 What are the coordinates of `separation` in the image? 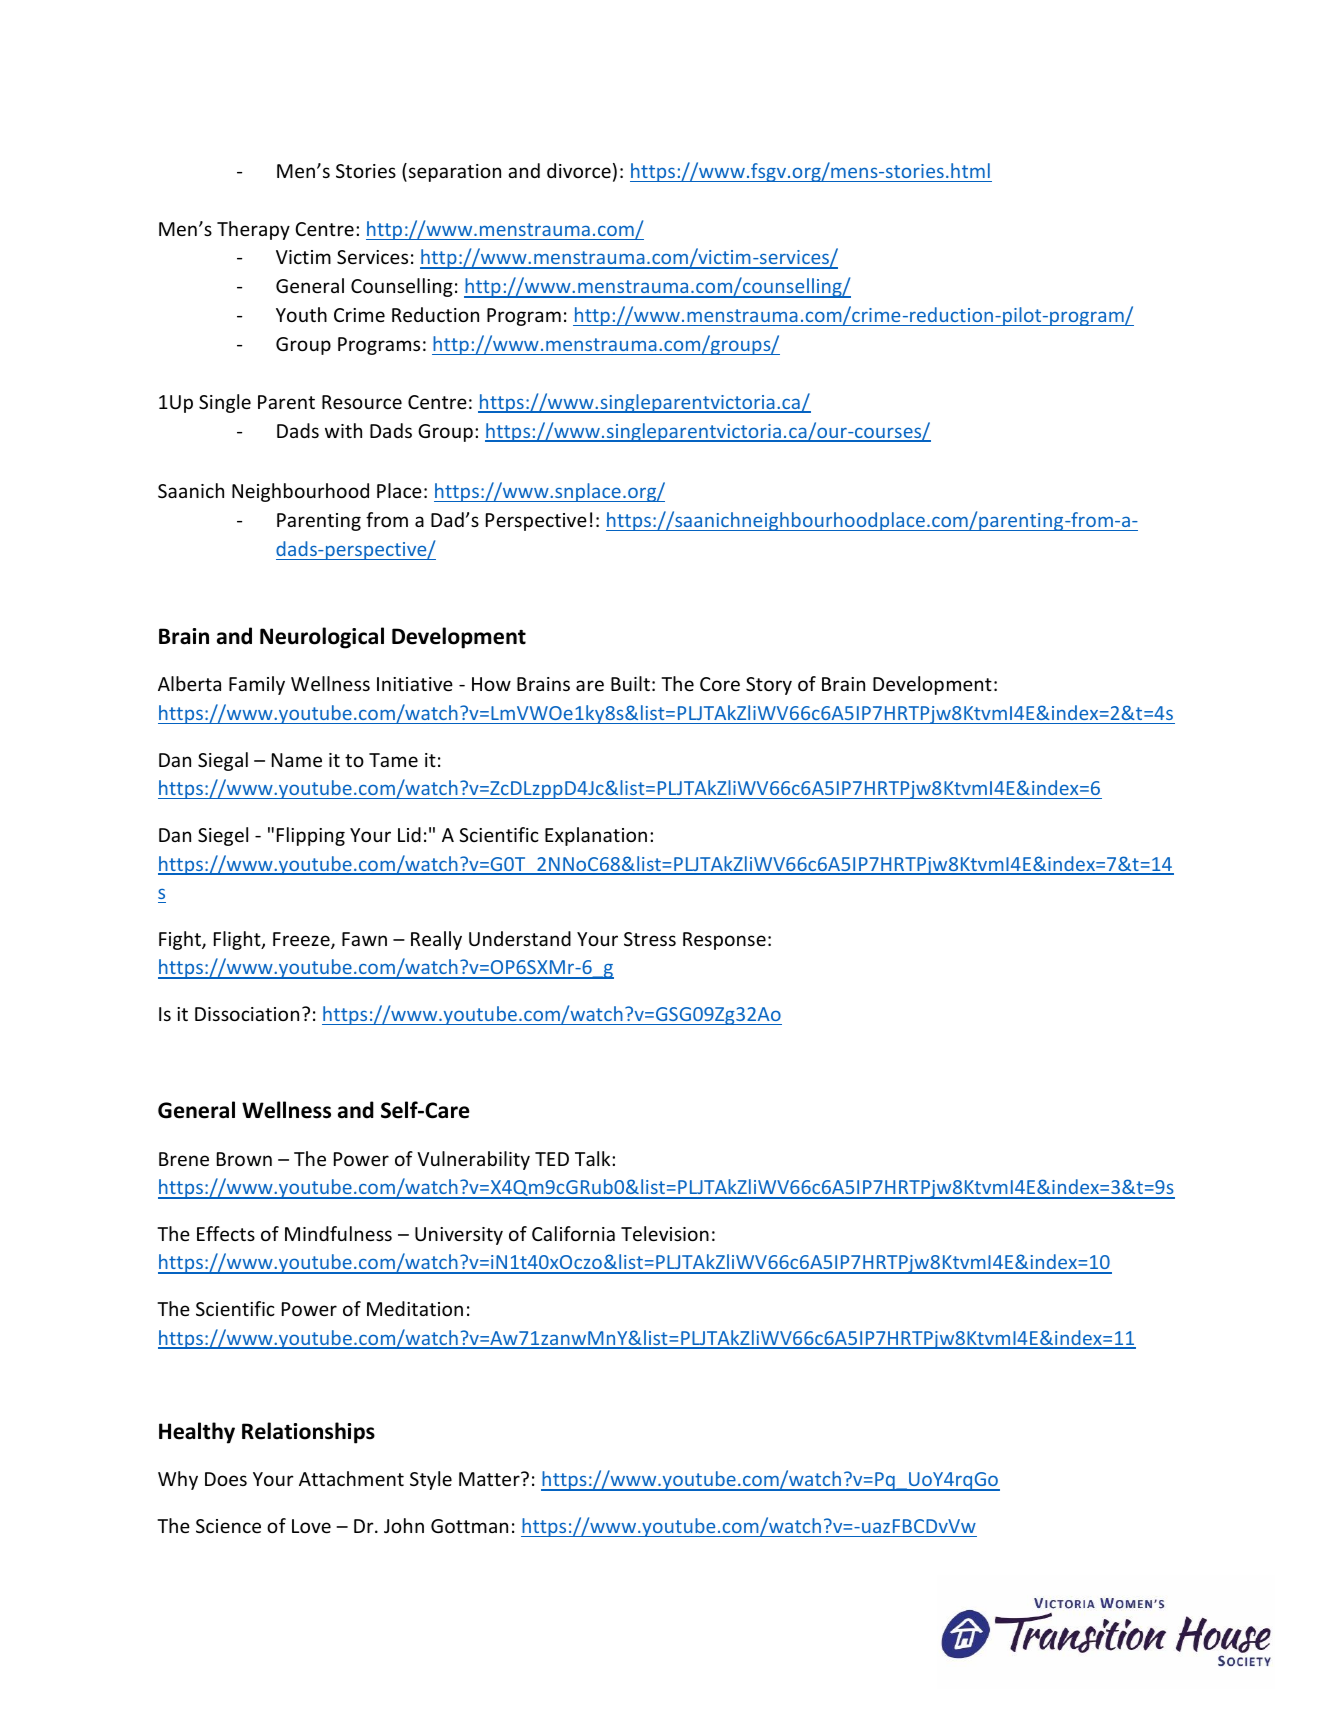 It's located at (455, 173).
